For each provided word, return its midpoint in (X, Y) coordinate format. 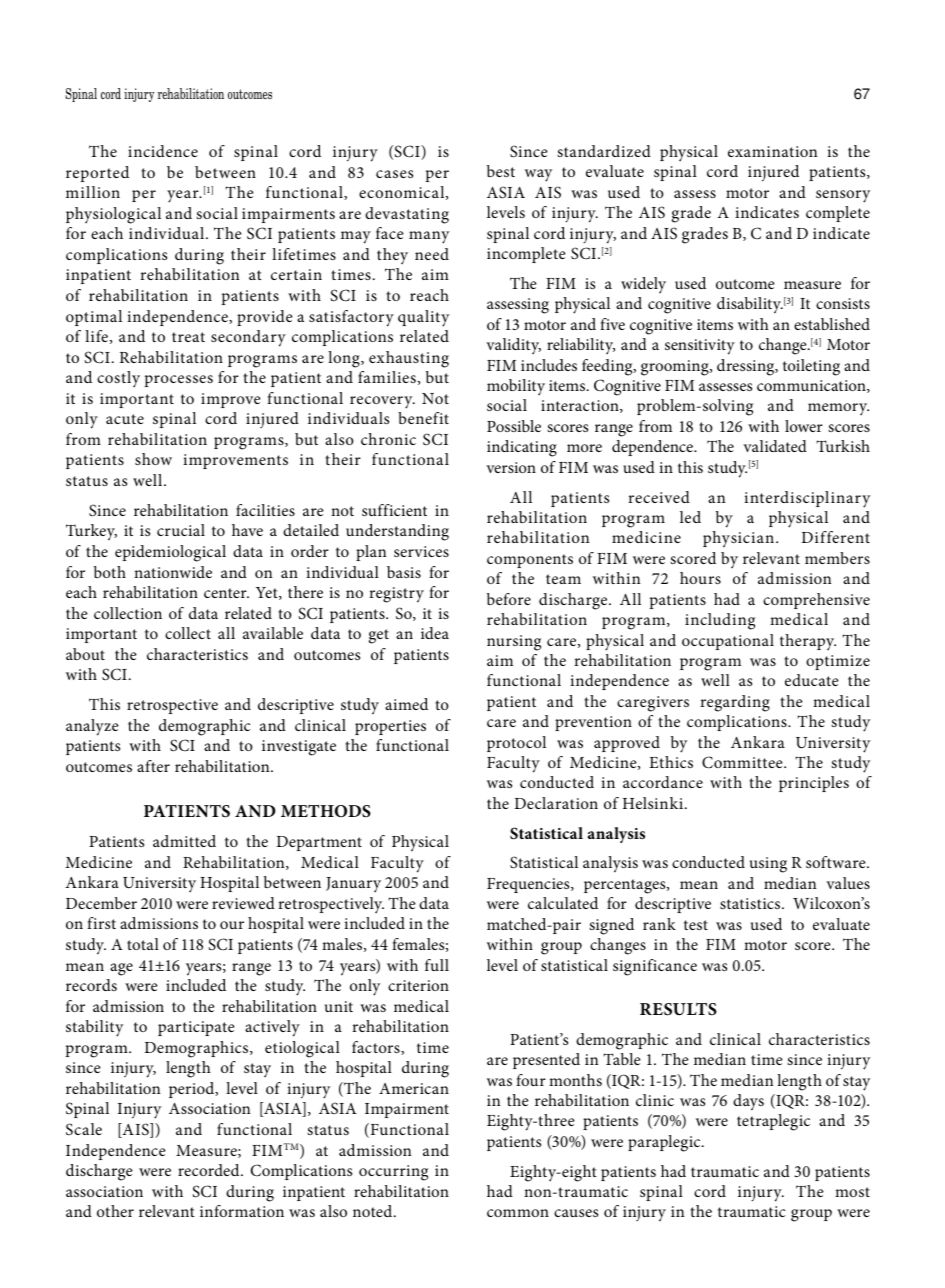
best (501, 171)
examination (772, 151)
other (115, 1211)
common (518, 1213)
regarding (735, 703)
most (852, 1192)
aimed (406, 704)
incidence (163, 151)
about (85, 654)
